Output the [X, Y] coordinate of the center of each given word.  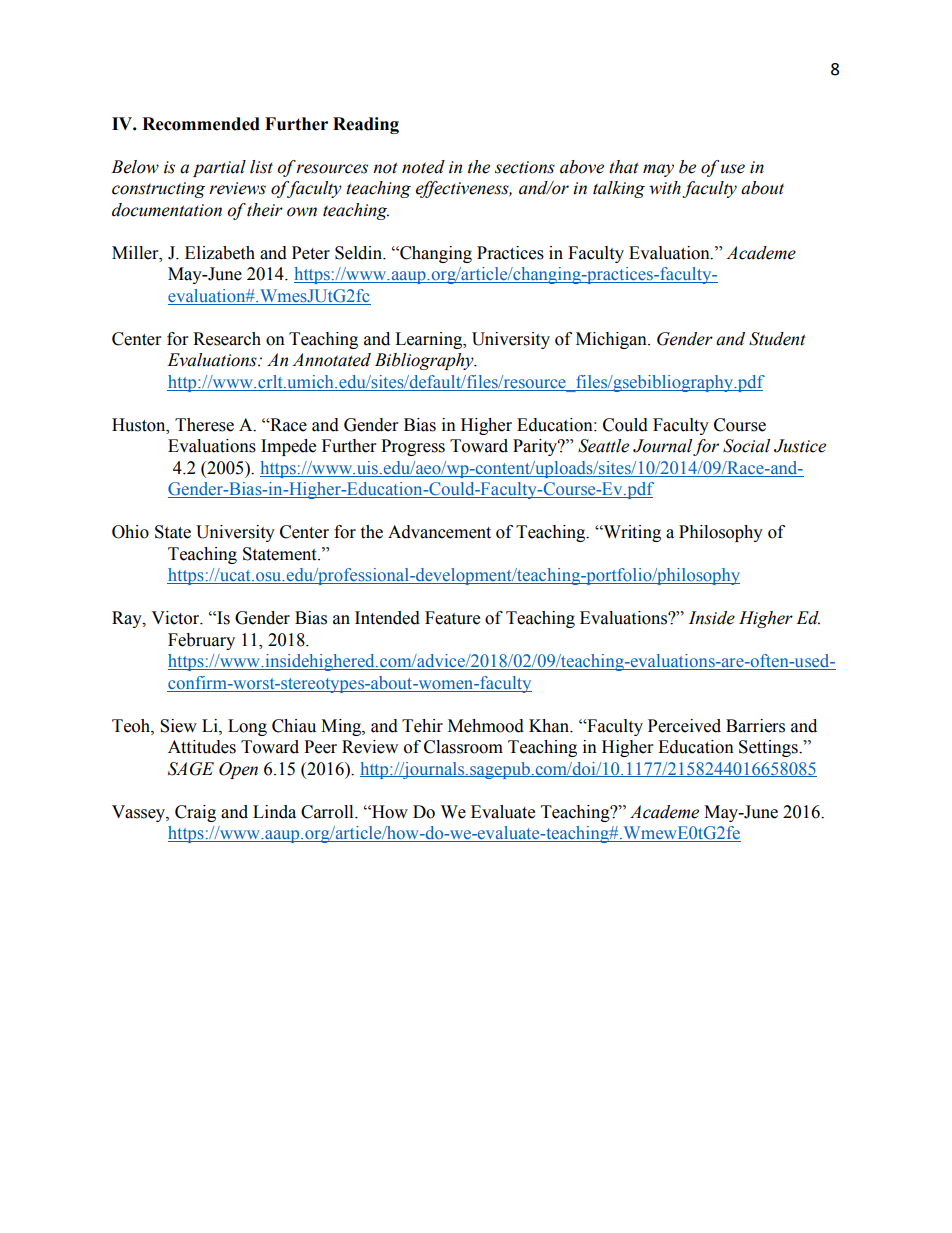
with [665, 188]
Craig [195, 813]
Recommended [201, 124]
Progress [413, 447]
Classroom [463, 747]
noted [423, 167]
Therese [204, 425]
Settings [769, 748]
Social [746, 446]
